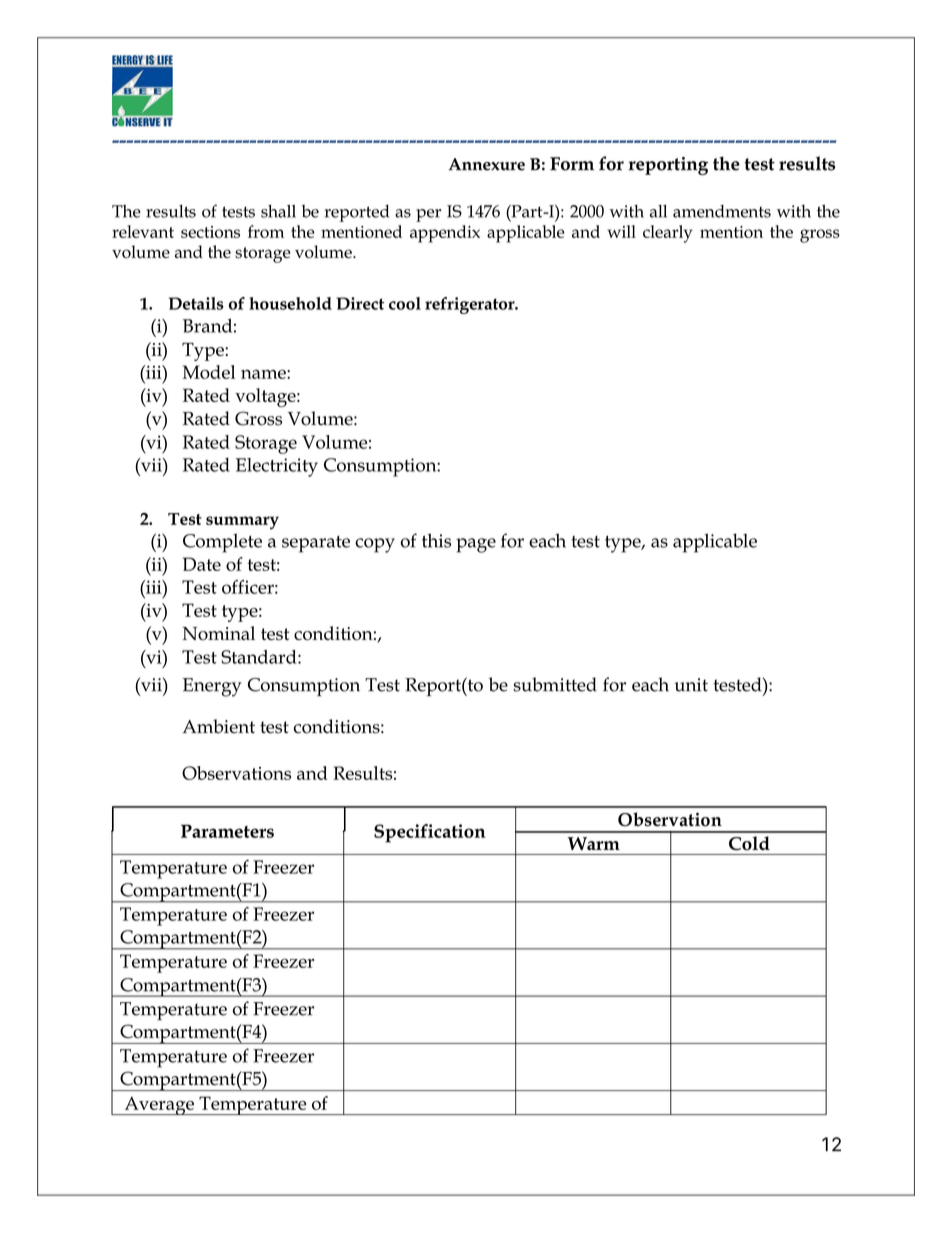  What do you see at coordinates (429, 833) in the screenshot?
I see `Specification` at bounding box center [429, 833].
